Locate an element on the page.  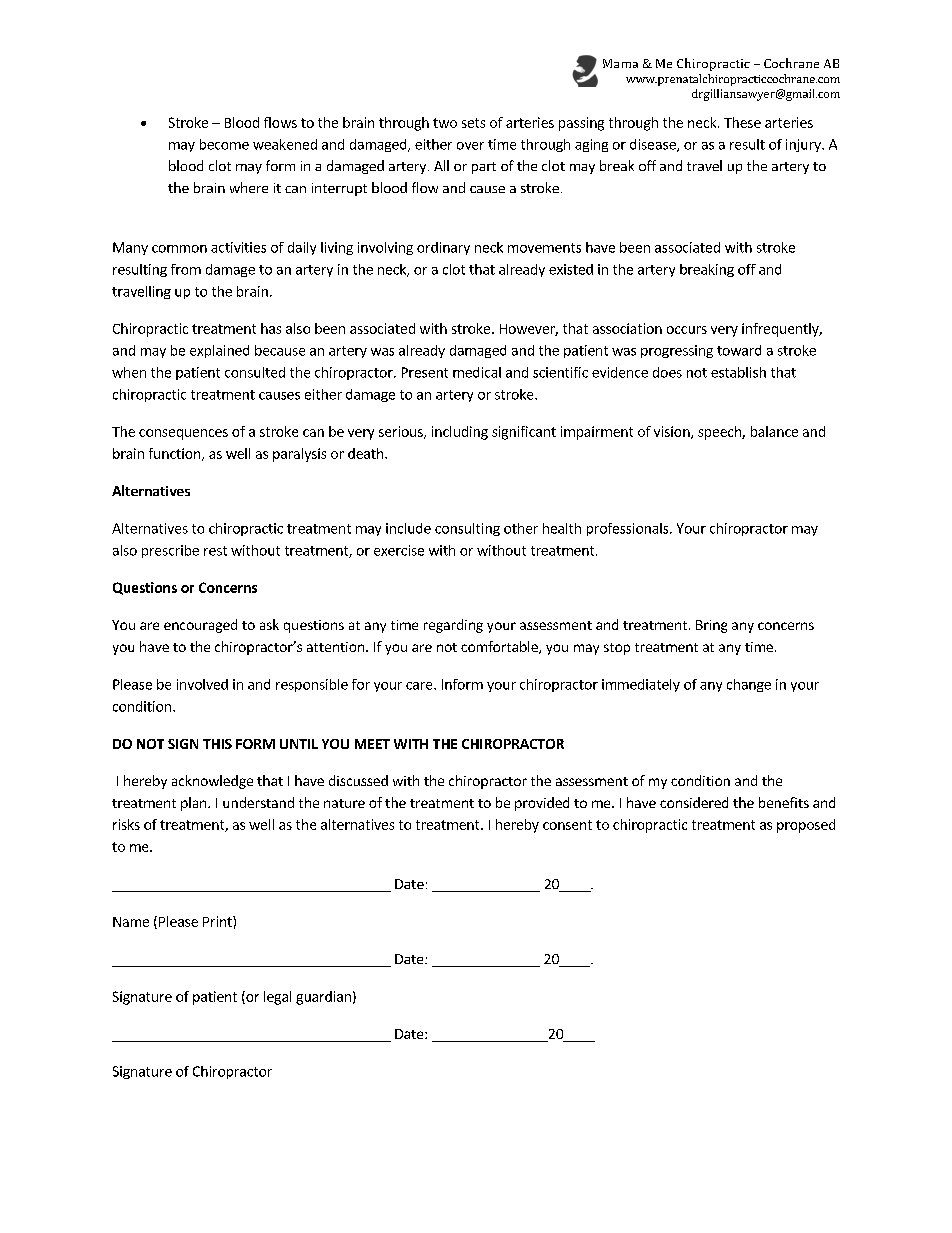
These is located at coordinates (742, 122).
